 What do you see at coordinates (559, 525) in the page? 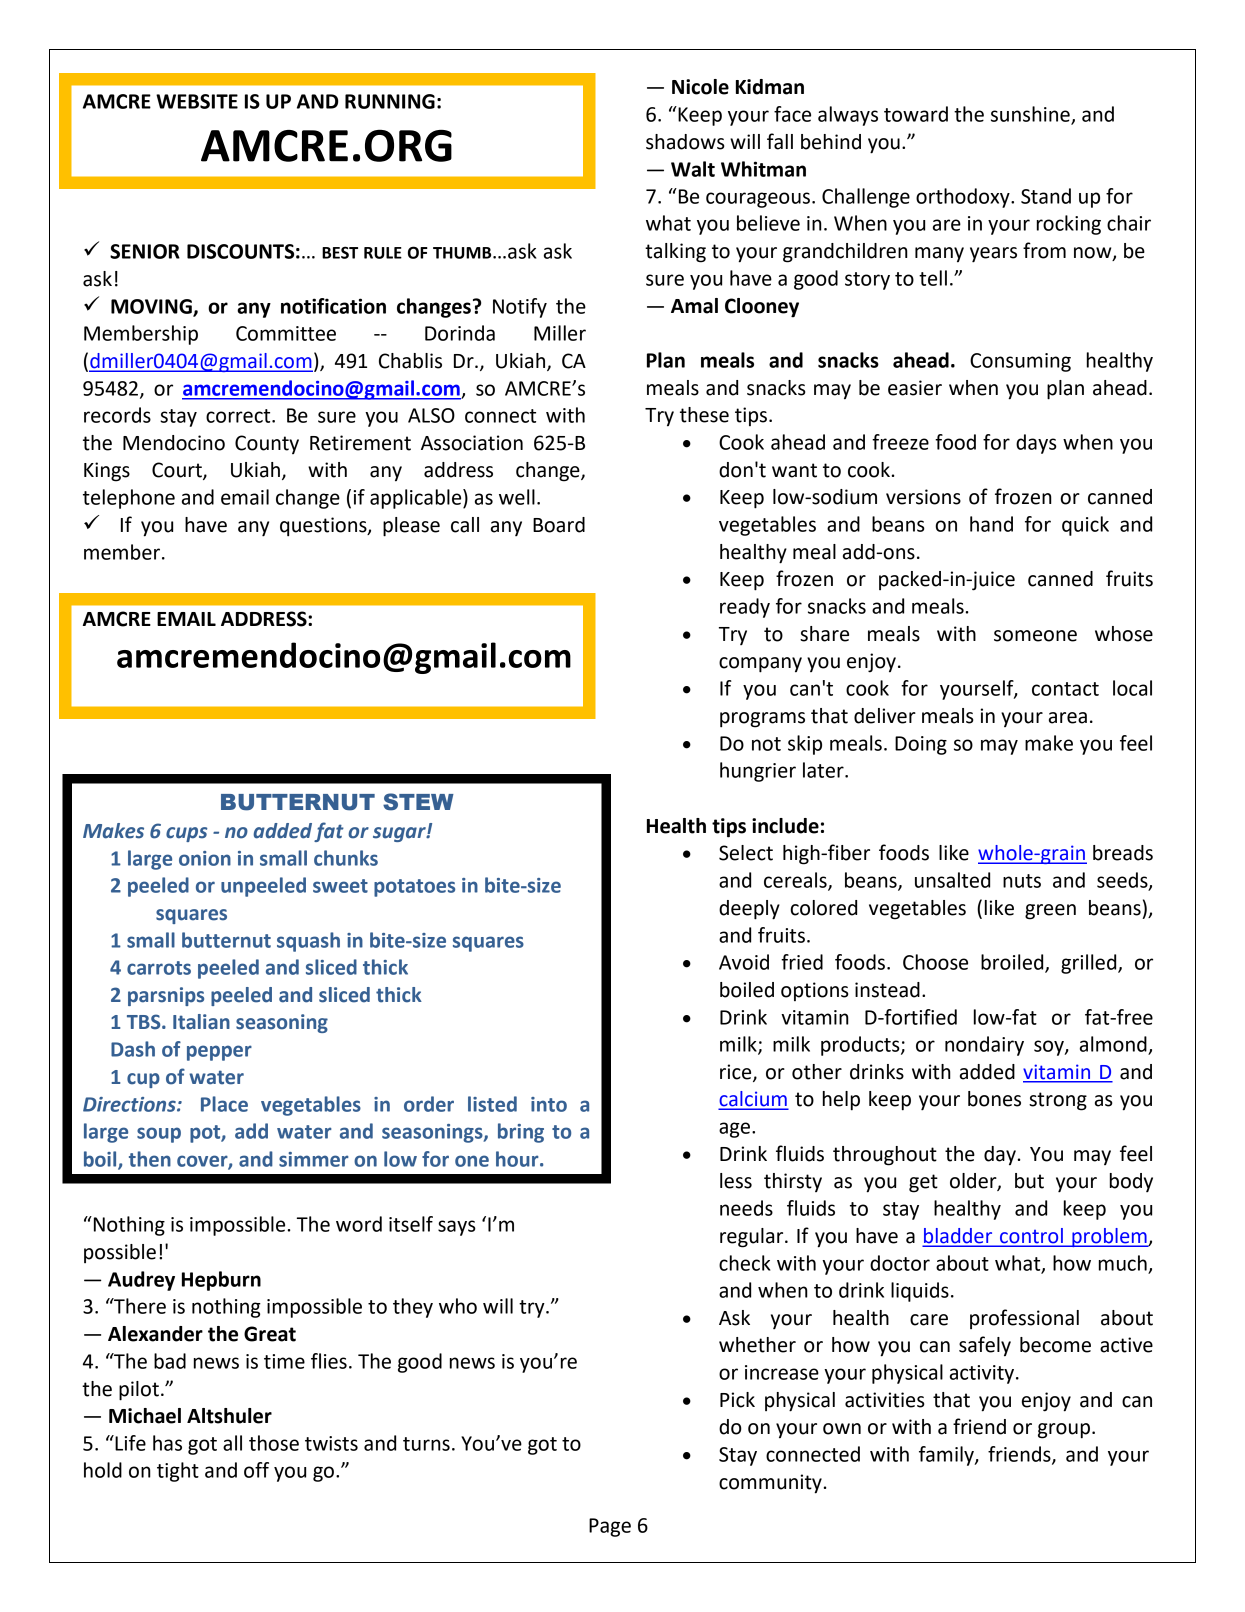
I see `Board` at bounding box center [559, 525].
